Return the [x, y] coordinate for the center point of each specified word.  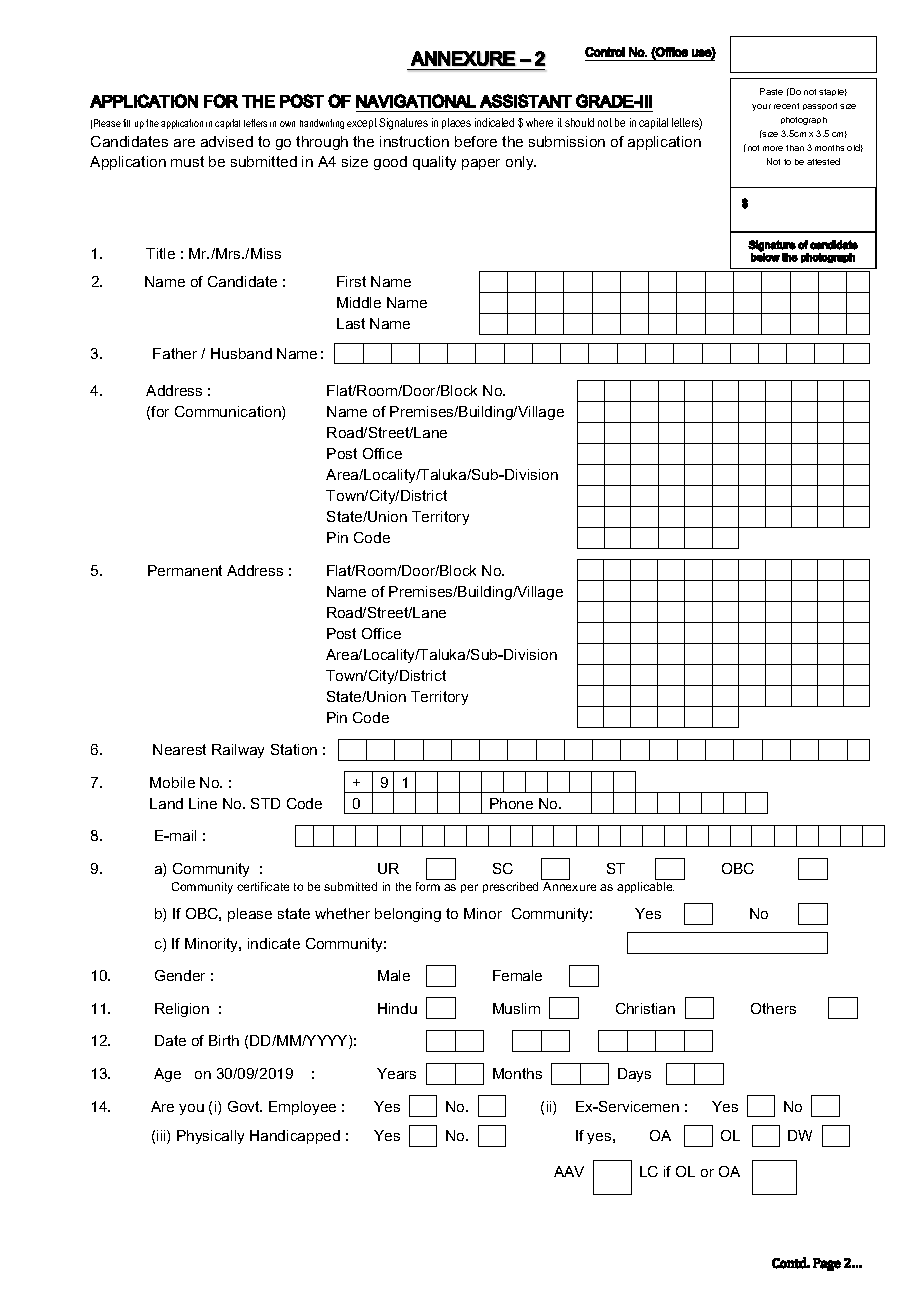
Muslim [516, 1008]
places [456, 123]
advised [227, 141]
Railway [238, 751]
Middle [359, 302]
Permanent [185, 570]
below [765, 256]
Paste [771, 91]
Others [773, 1008]
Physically [210, 1137]
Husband [241, 353]
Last [351, 323]
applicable [645, 887]
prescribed [510, 887]
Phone [511, 803]
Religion [182, 1010]
